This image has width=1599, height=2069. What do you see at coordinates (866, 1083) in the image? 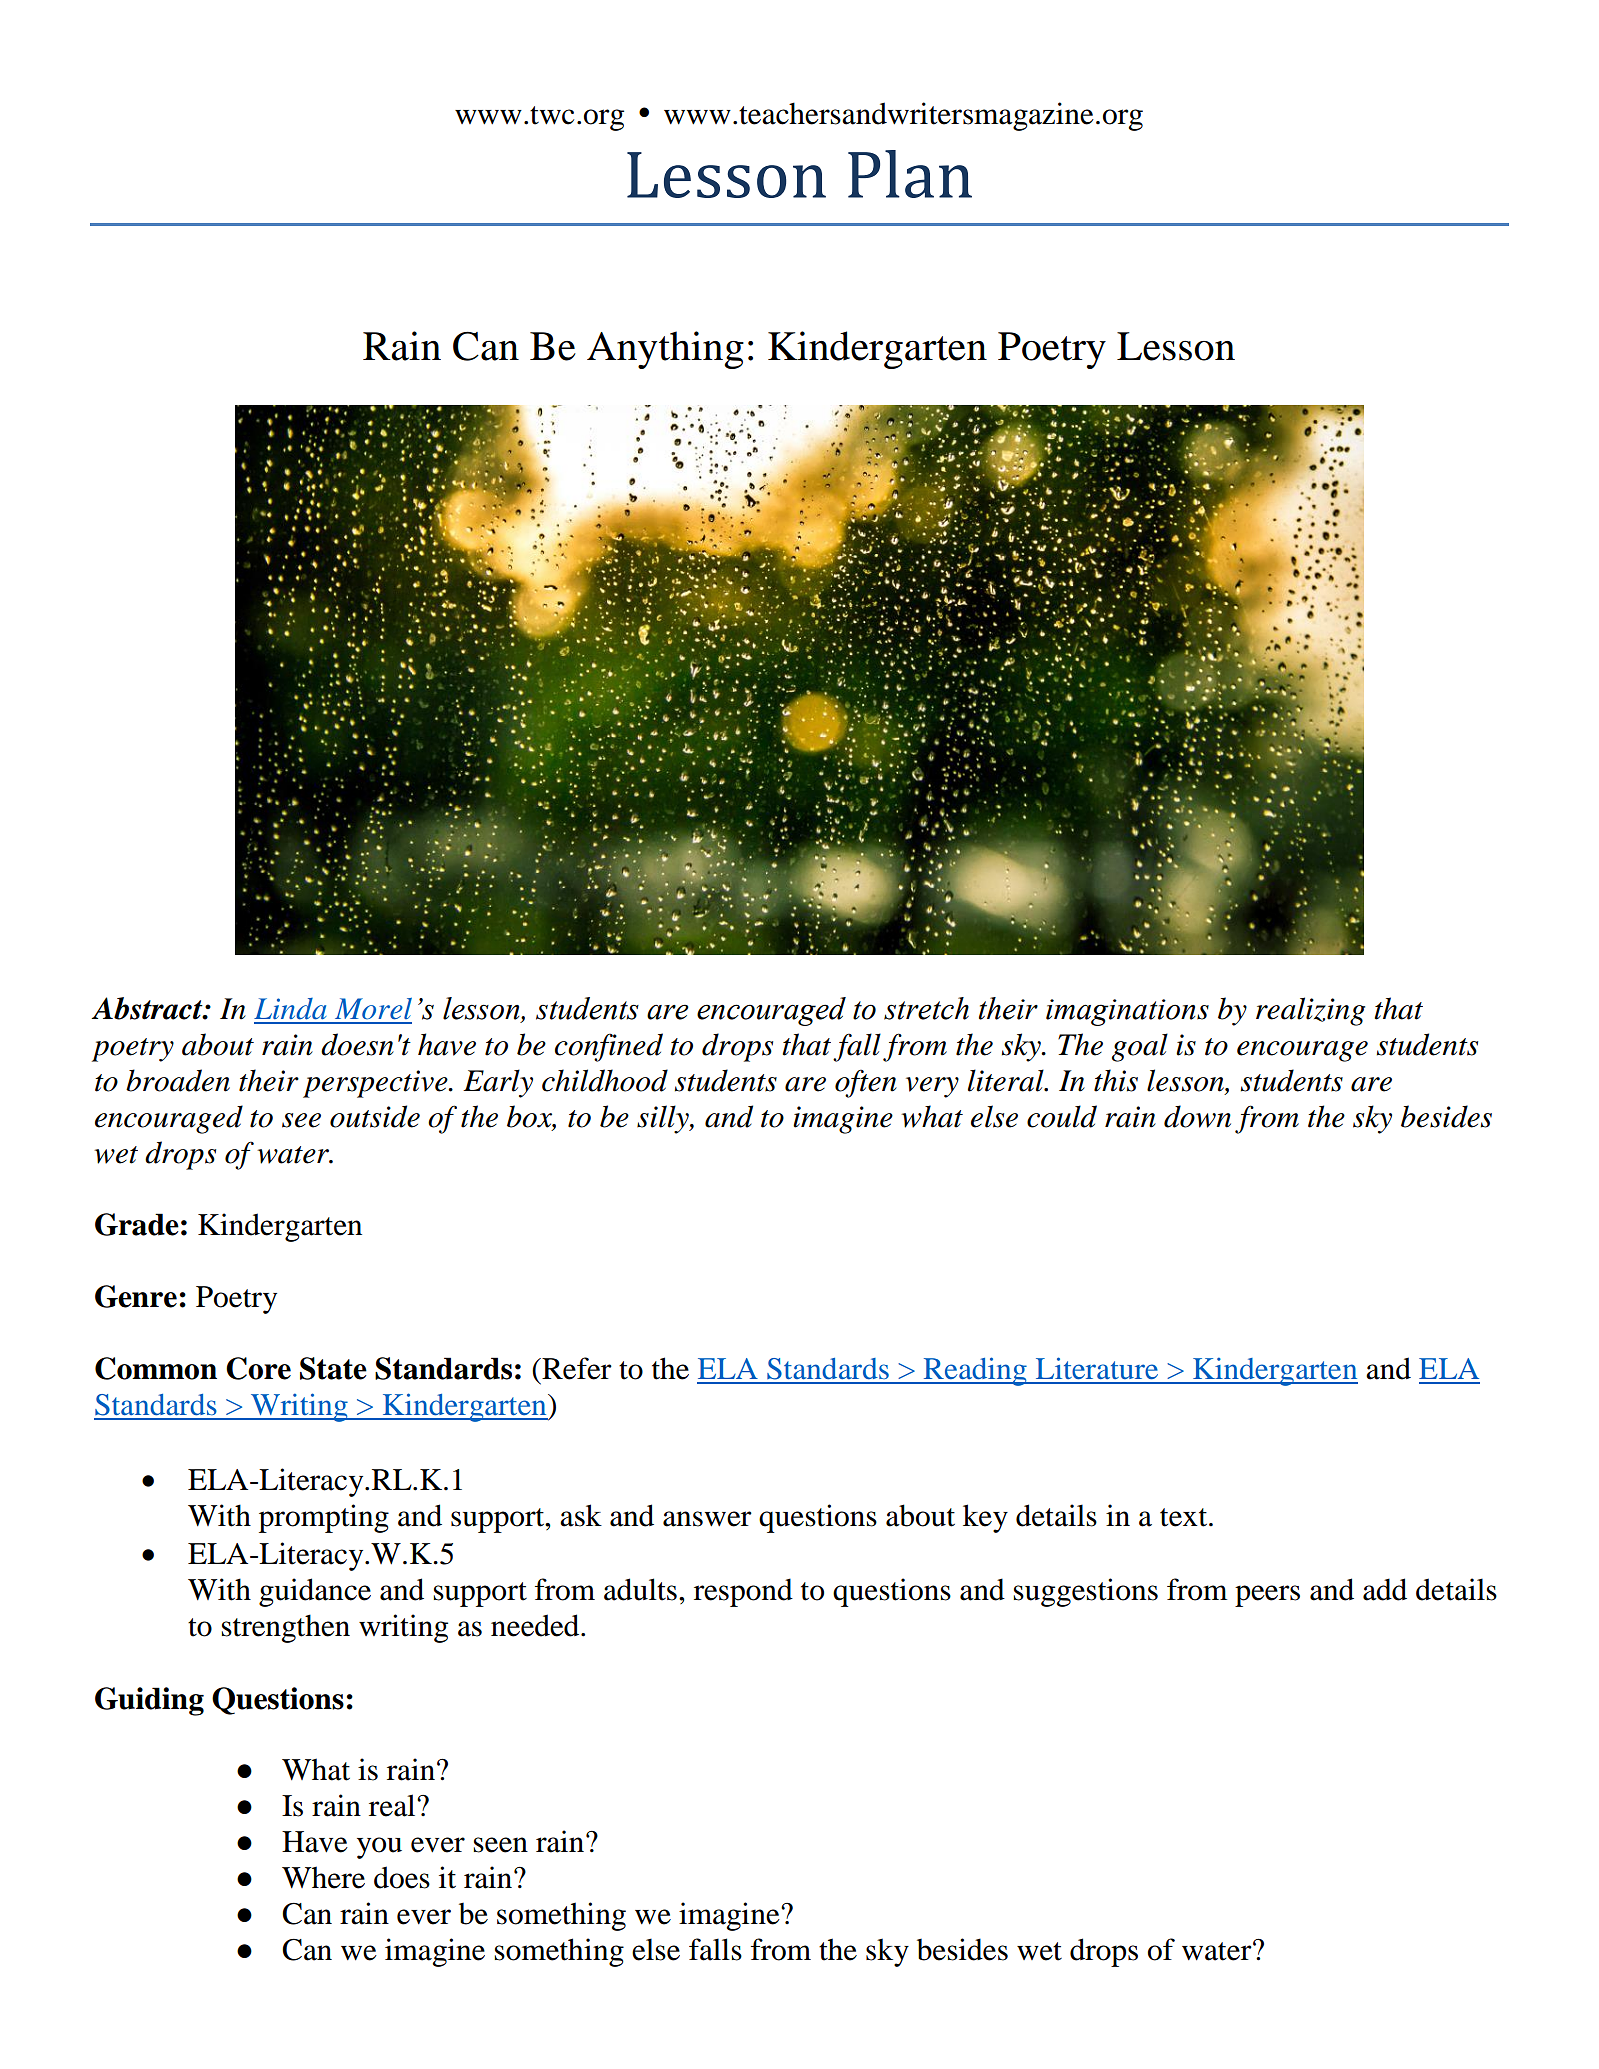
I see `often` at bounding box center [866, 1083].
